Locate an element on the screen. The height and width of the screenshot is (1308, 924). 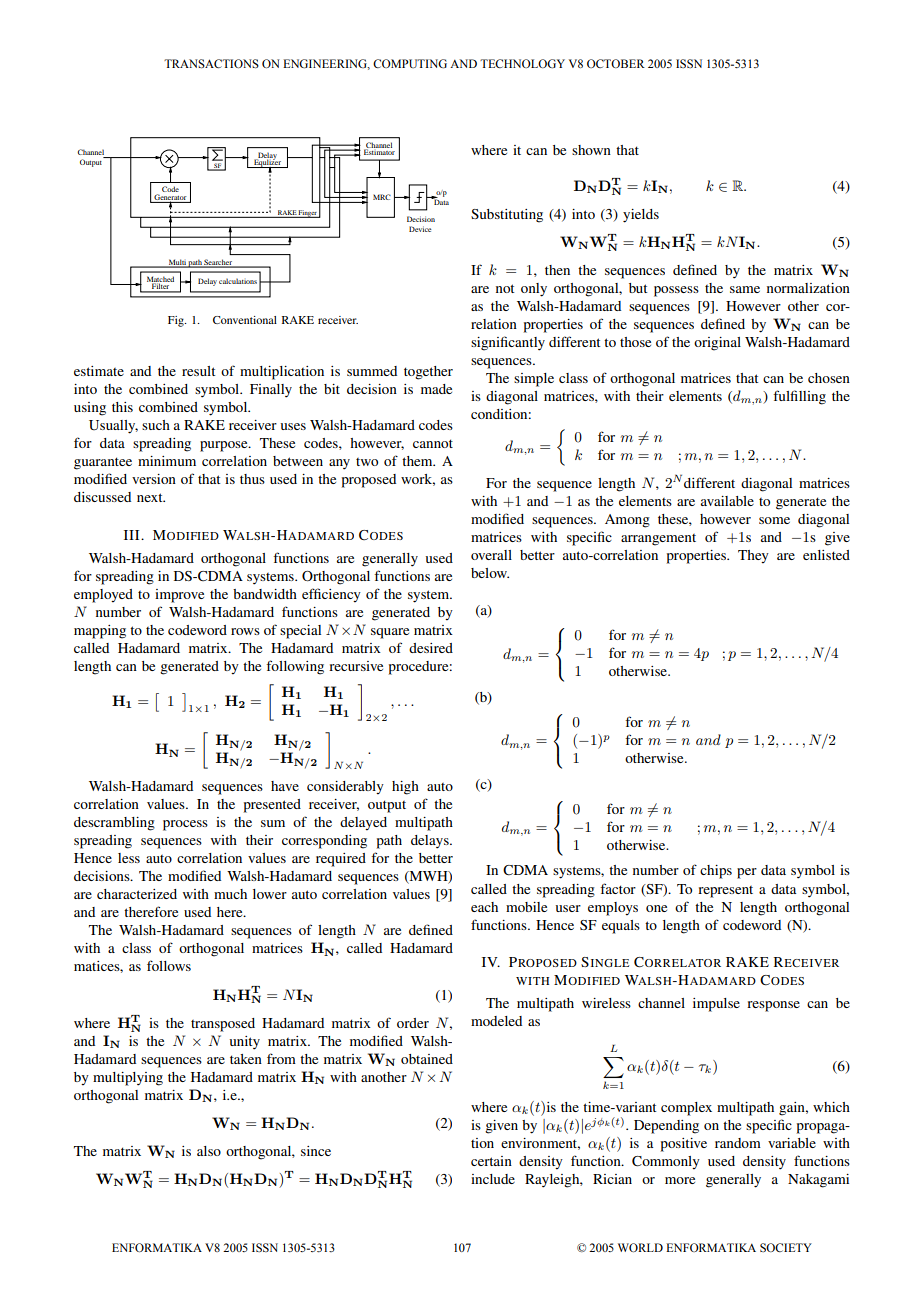
also is located at coordinates (209, 1151).
